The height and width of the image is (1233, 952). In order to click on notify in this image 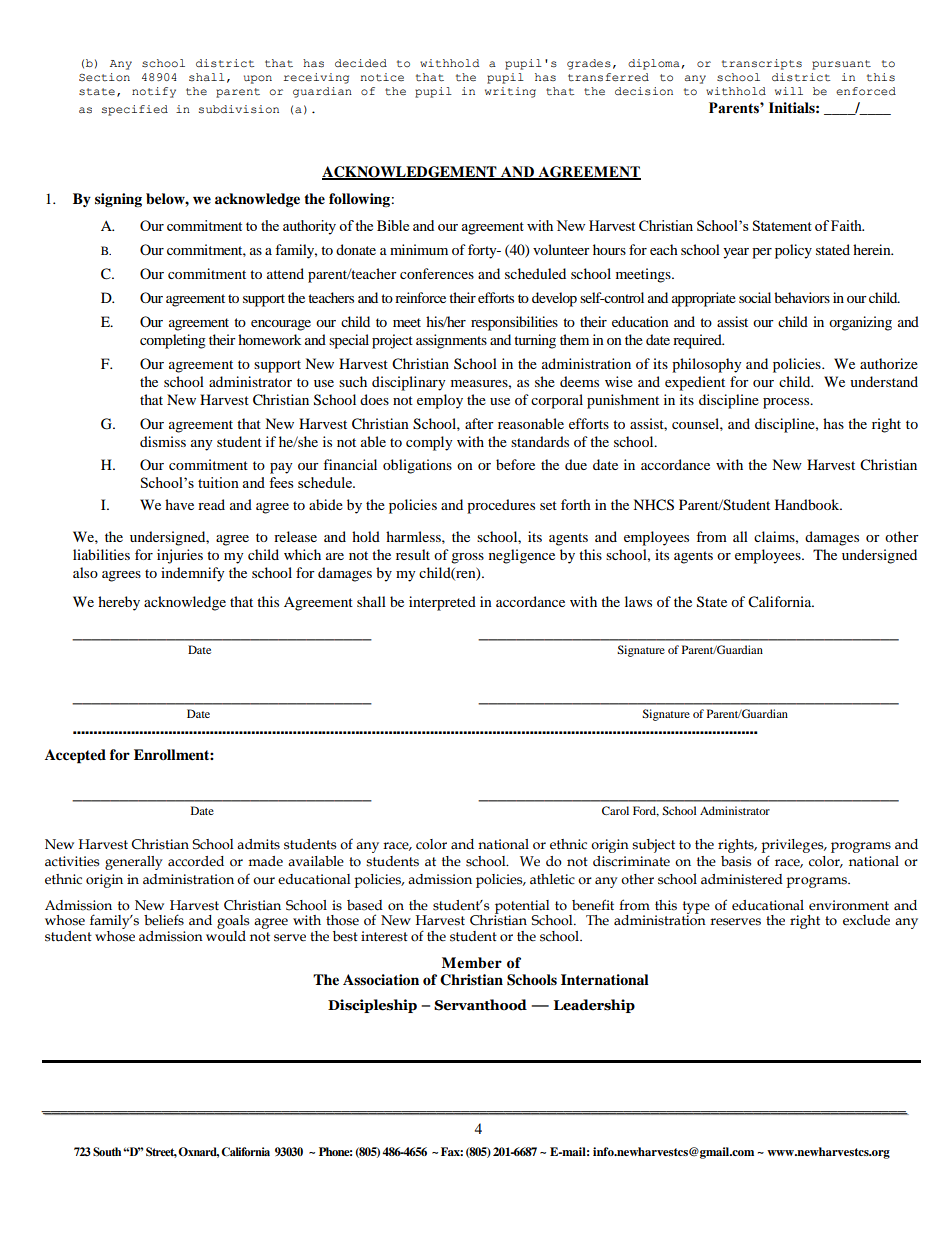, I will do `click(154, 92)`.
